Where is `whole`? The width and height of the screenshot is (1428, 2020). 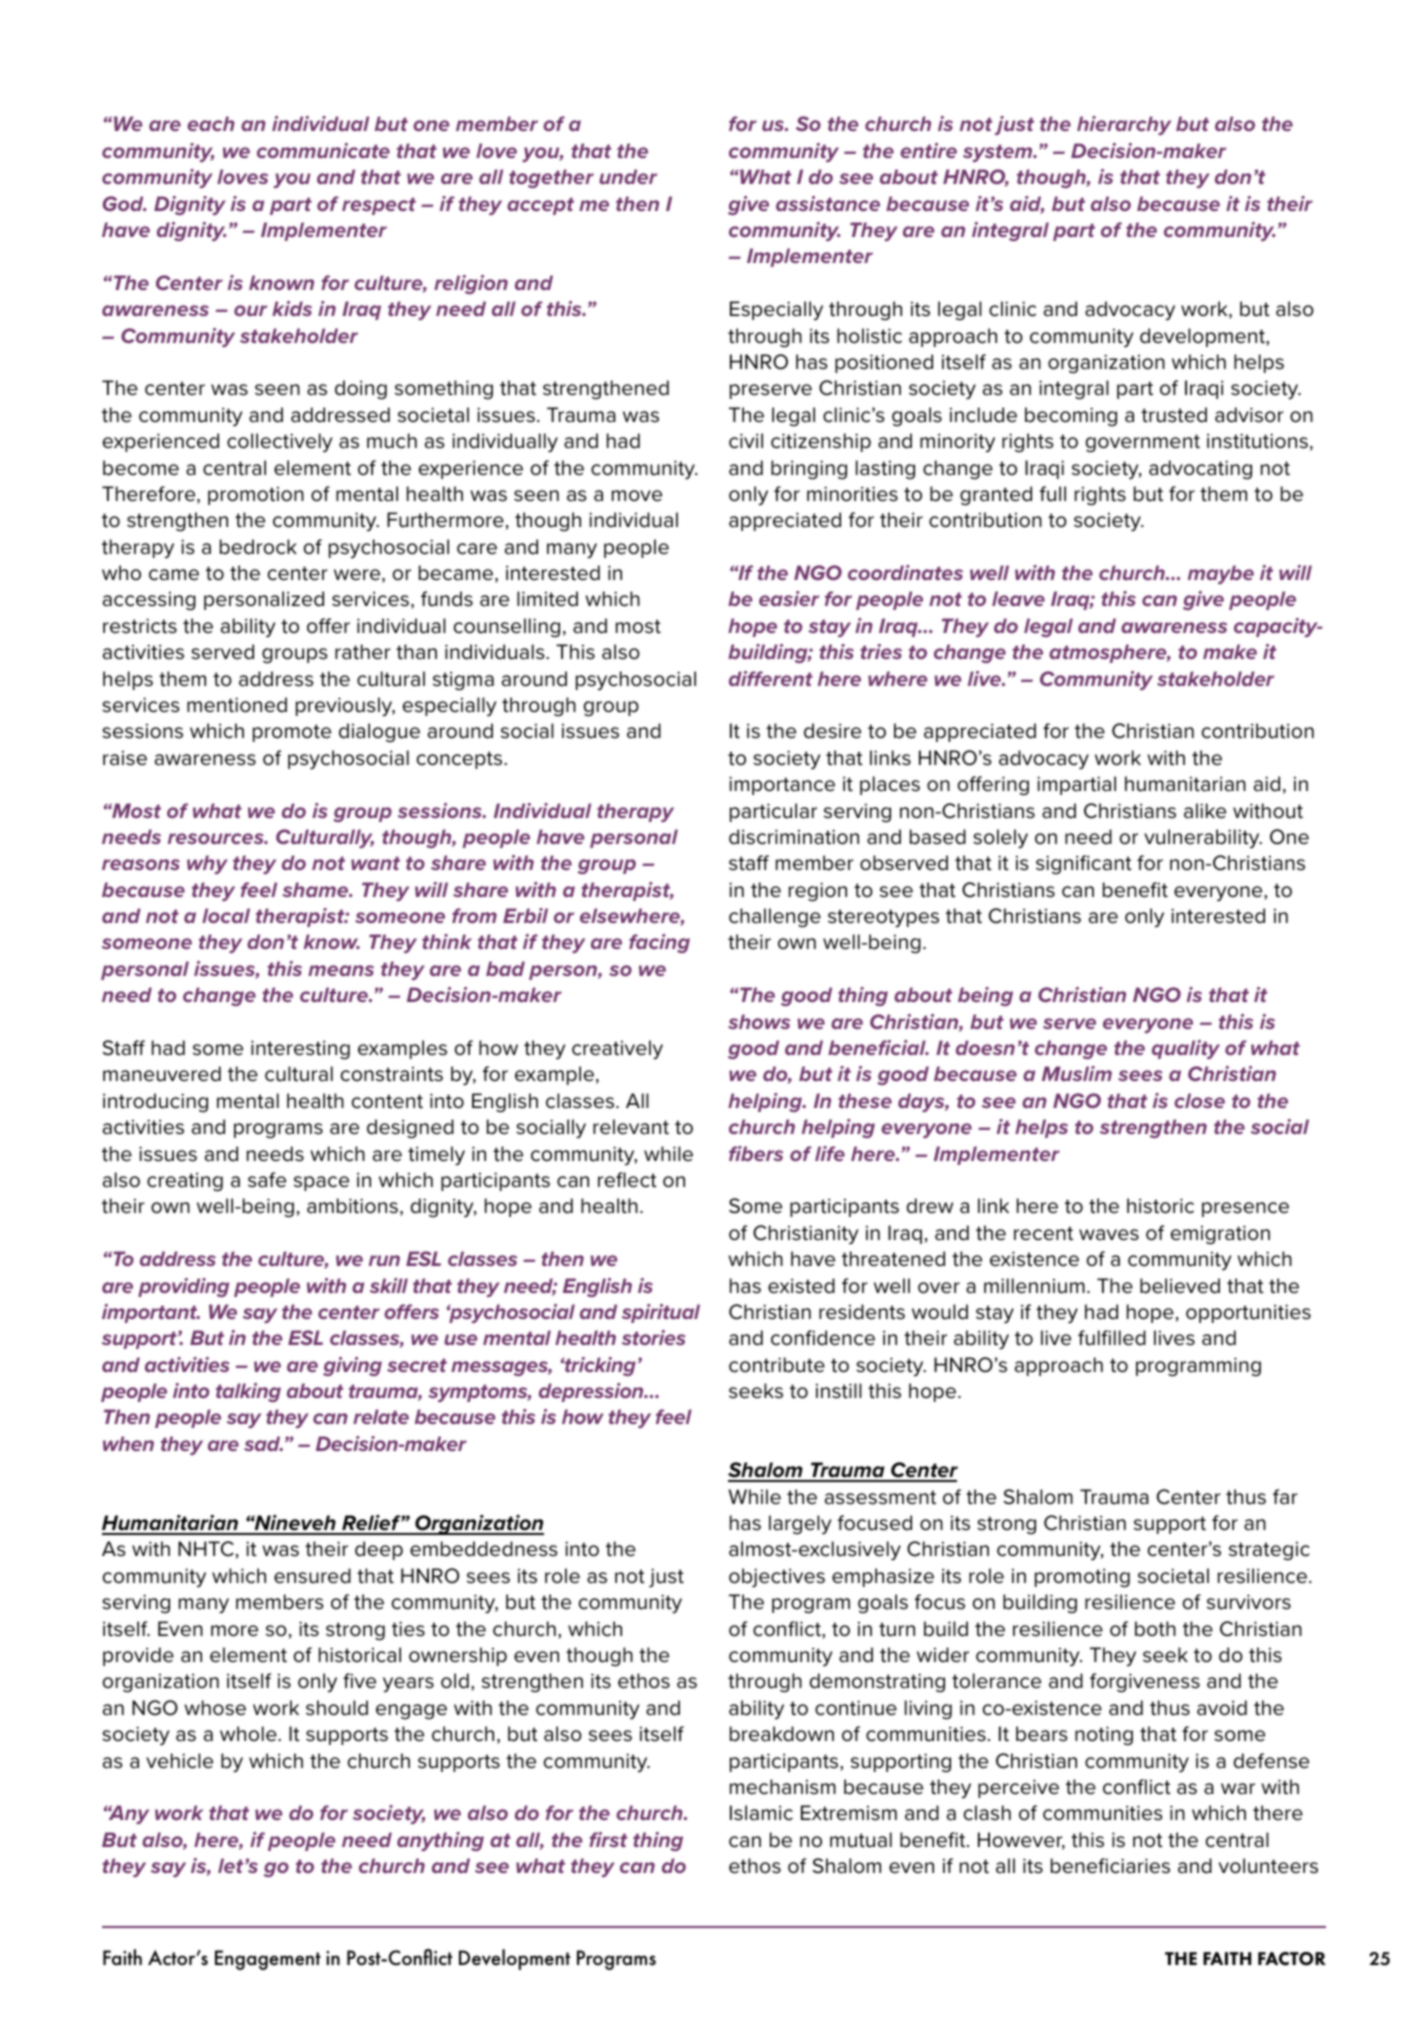 whole is located at coordinates (249, 1734).
